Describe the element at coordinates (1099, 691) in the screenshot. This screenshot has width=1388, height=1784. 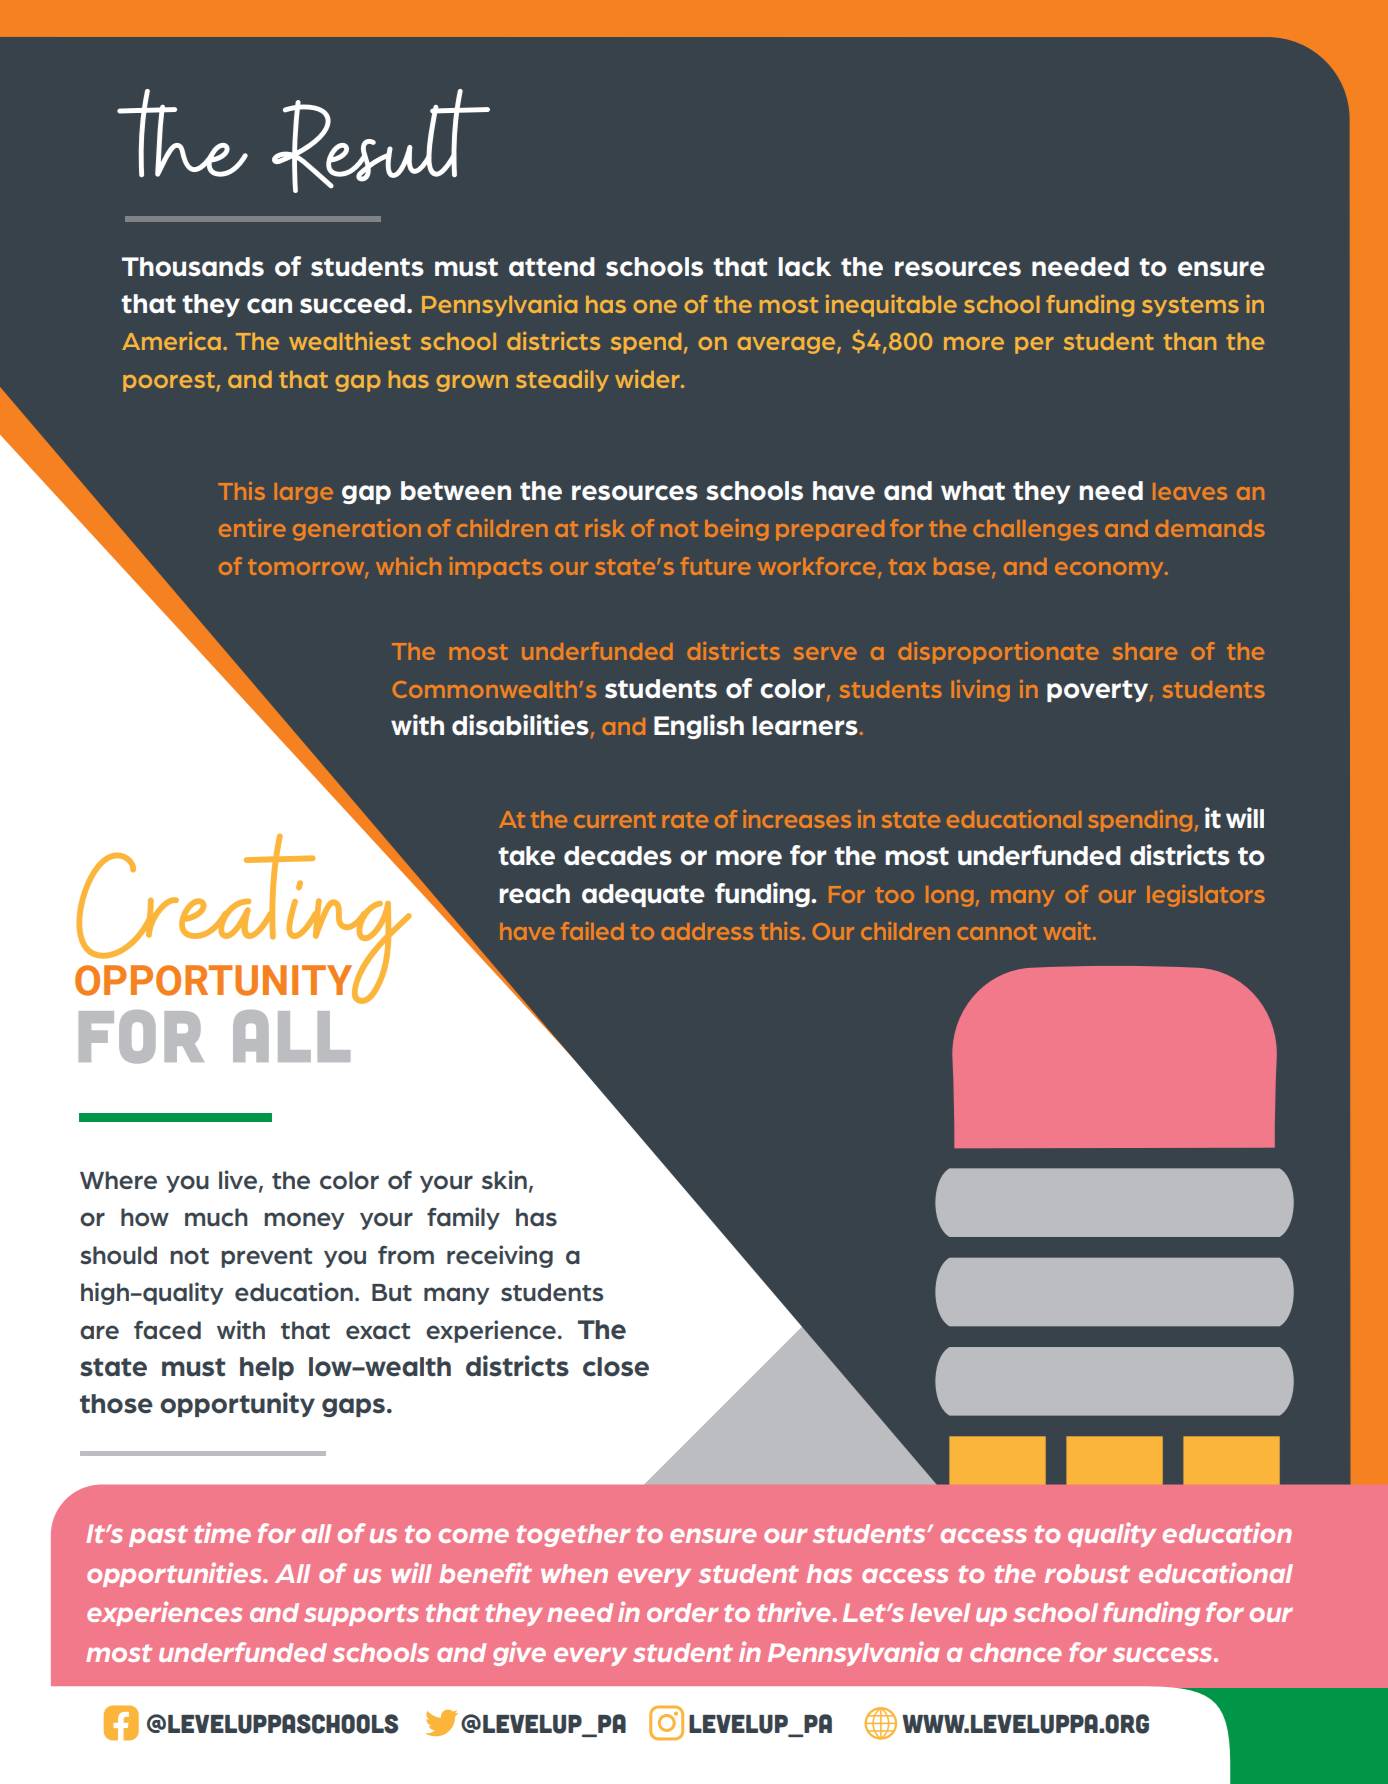
I see `poverty` at that location.
